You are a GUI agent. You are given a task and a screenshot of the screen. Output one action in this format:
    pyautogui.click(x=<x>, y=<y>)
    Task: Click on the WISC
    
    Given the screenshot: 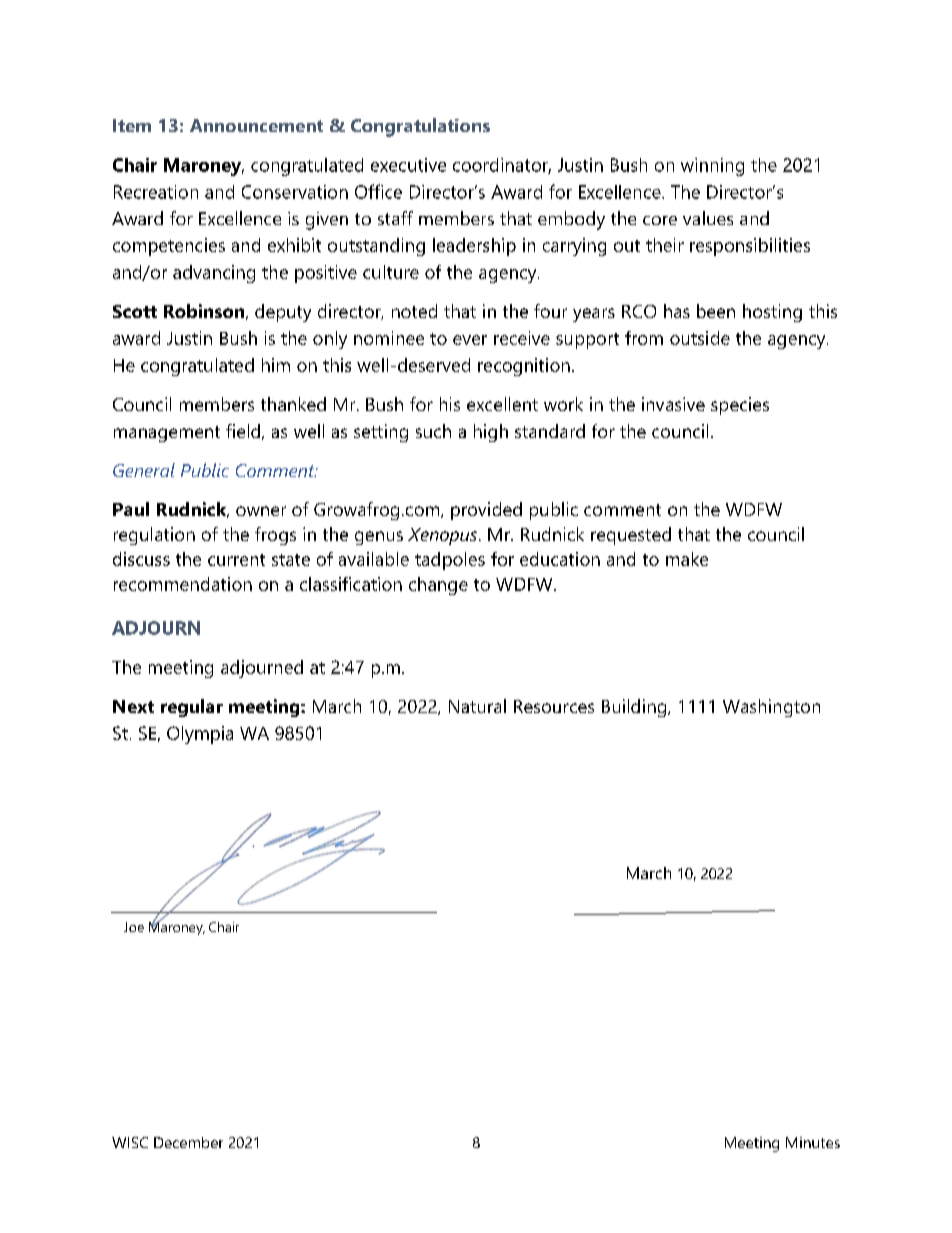 What is the action you would take?
    pyautogui.click(x=130, y=1142)
